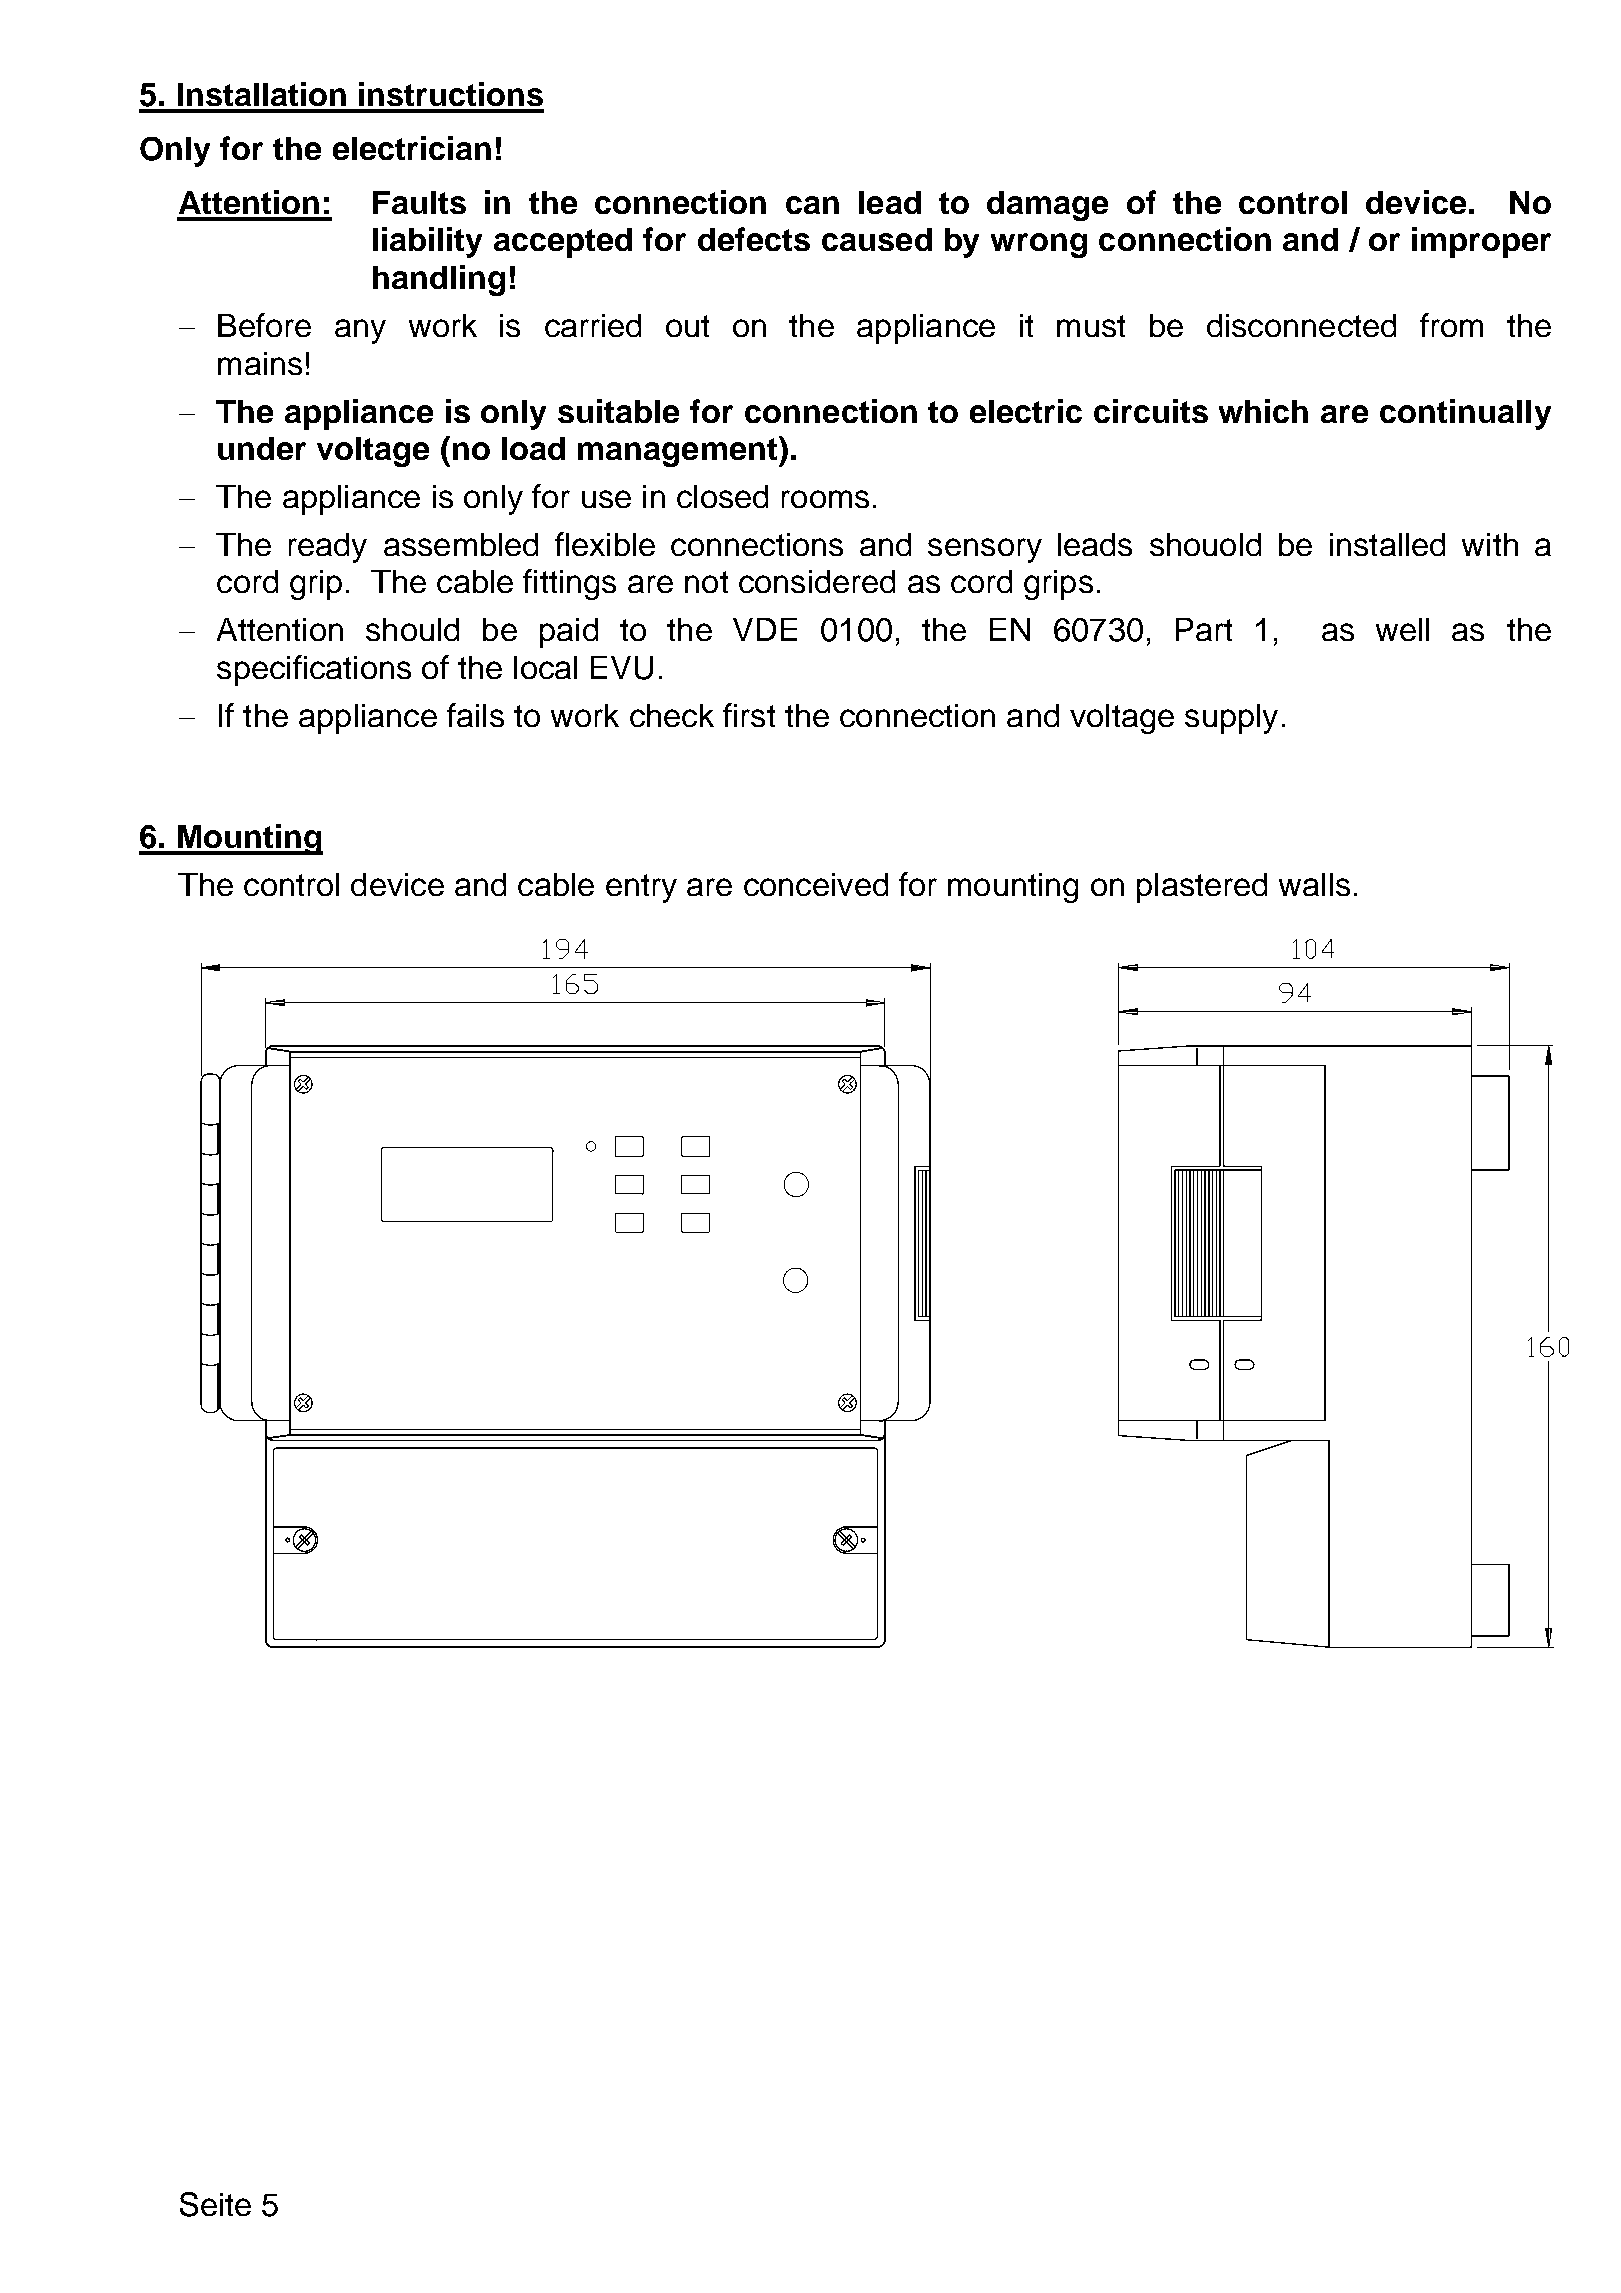  I want to click on walls, so click(1314, 884).
